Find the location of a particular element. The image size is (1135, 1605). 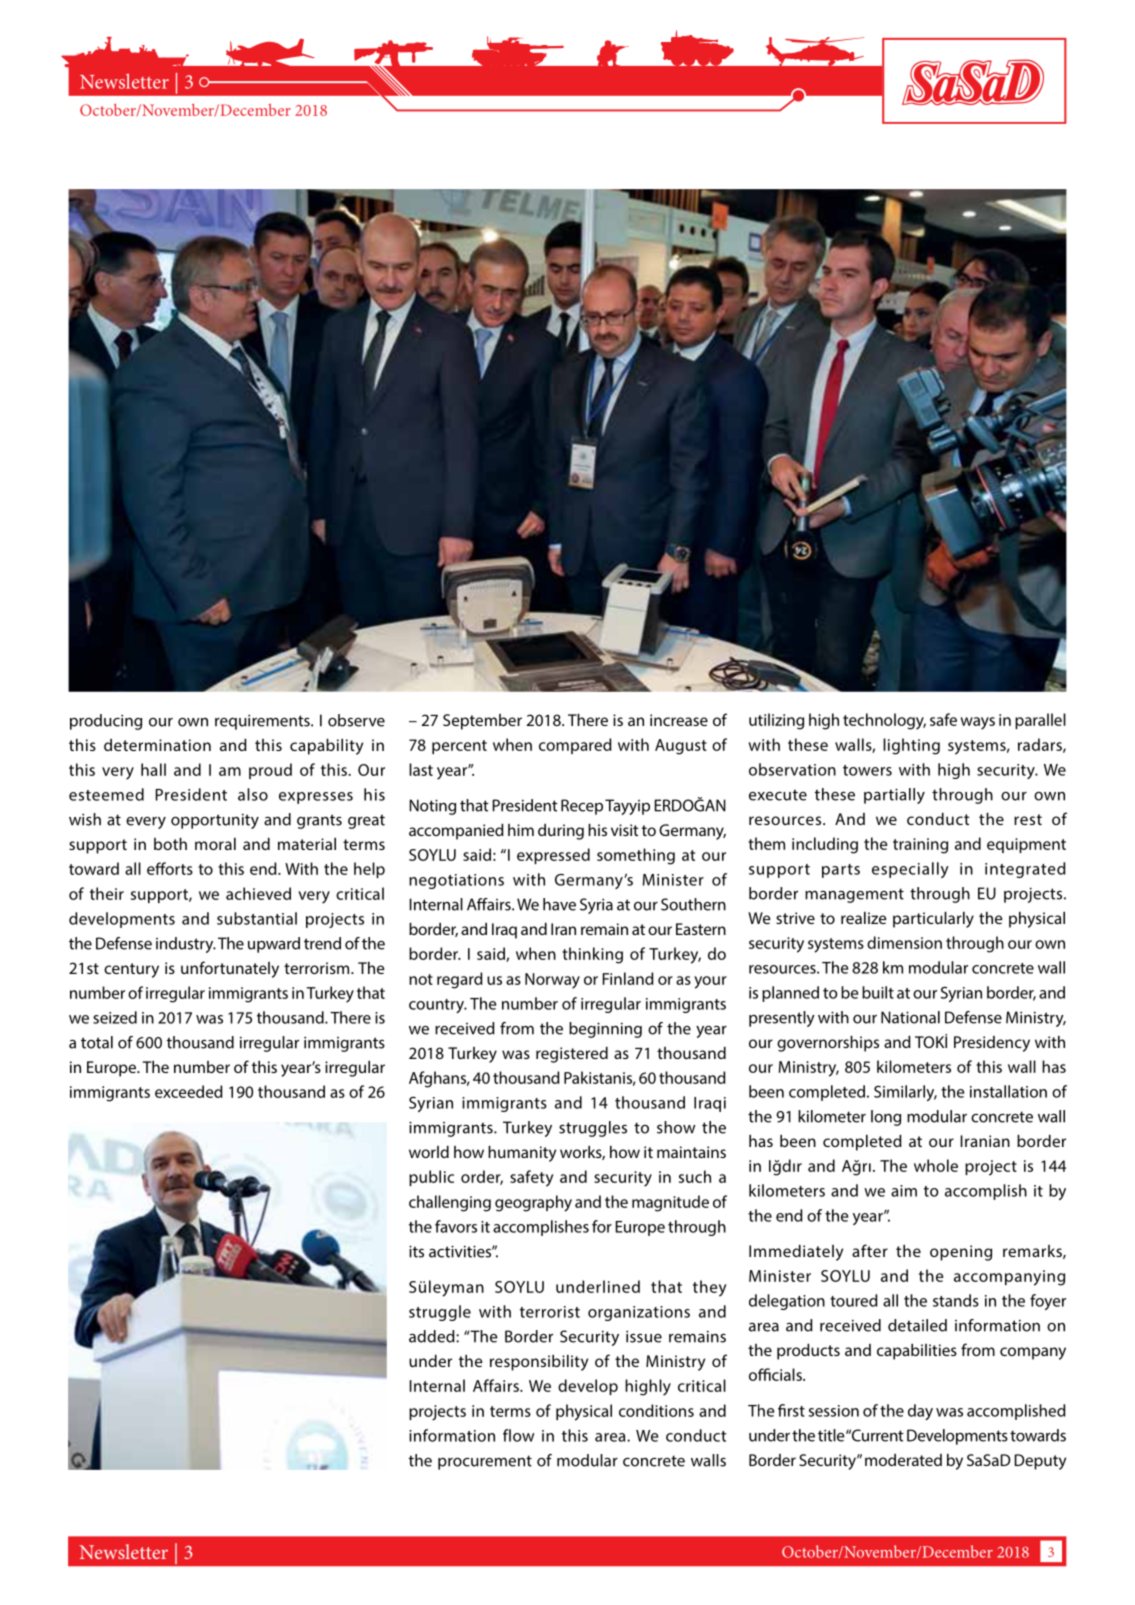

built is located at coordinates (878, 992).
